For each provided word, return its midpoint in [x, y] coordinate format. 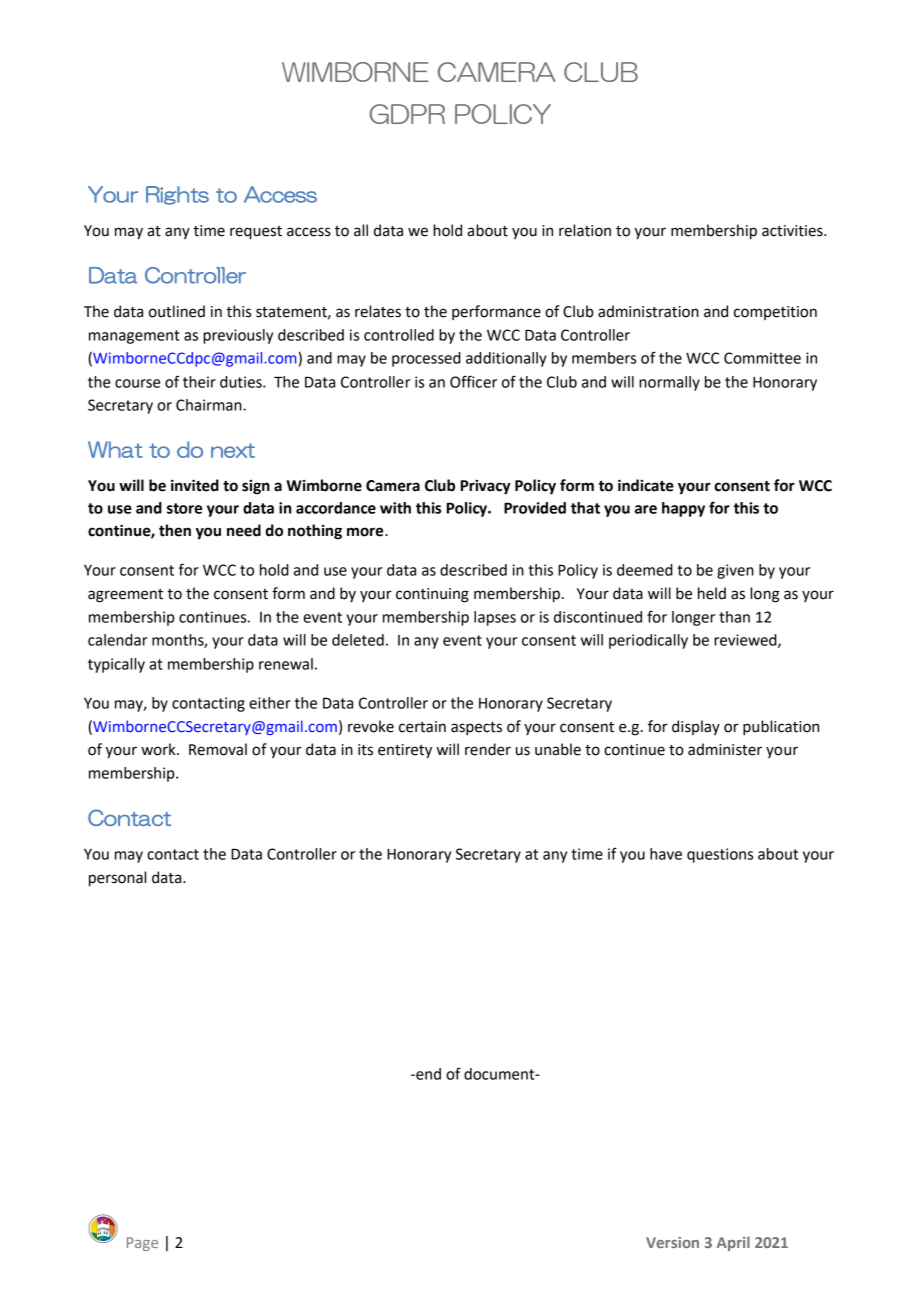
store [184, 508]
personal [117, 879]
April [733, 1243]
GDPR [407, 114]
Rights [177, 195]
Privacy [485, 487]
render [488, 749]
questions [720, 855]
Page [142, 1244]
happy [683, 509]
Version [672, 1242]
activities [793, 231]
